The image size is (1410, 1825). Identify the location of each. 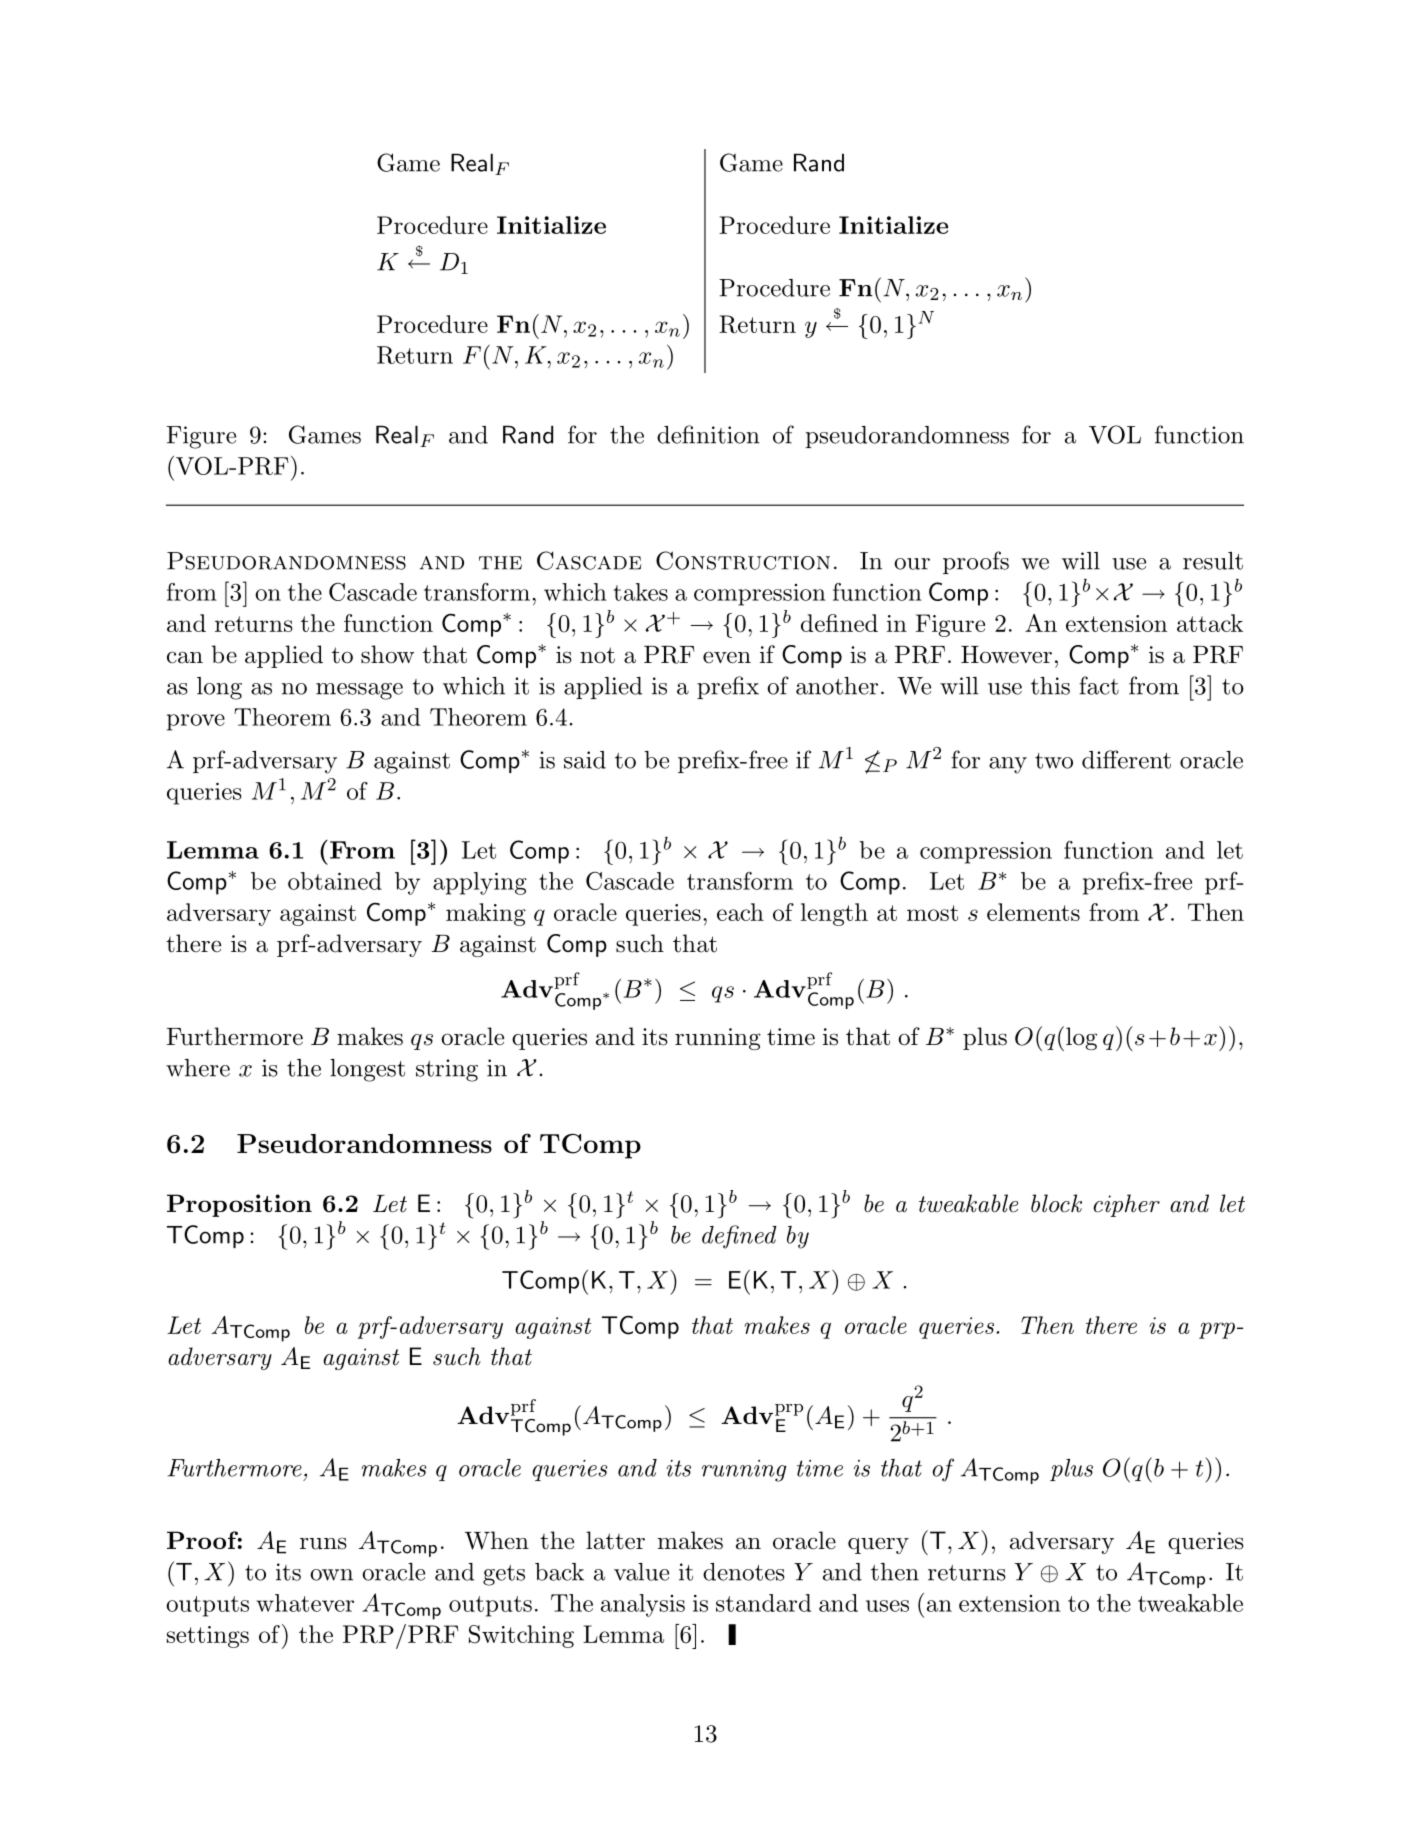
(740, 912).
